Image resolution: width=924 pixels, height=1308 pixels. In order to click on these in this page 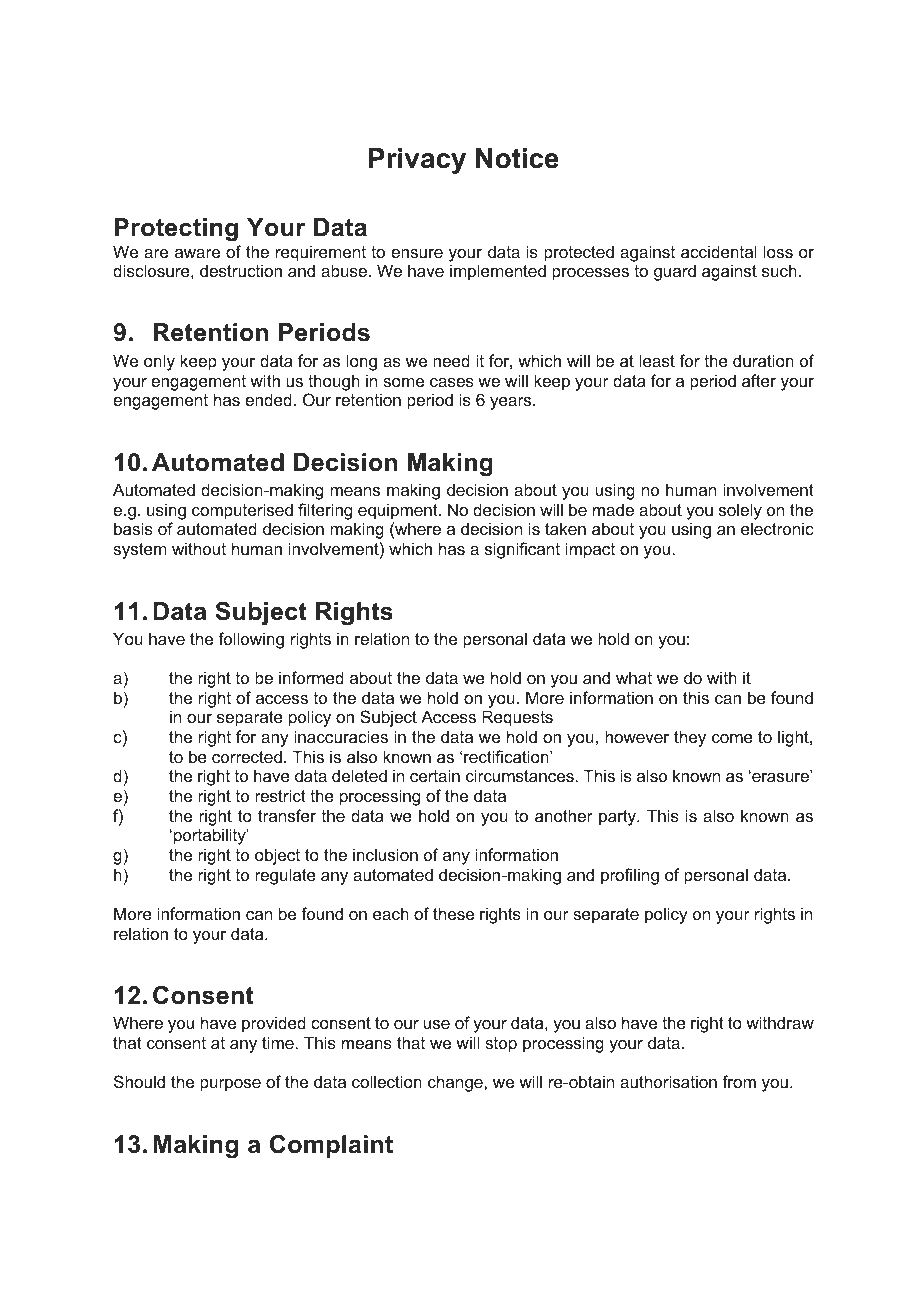, I will do `click(453, 913)`.
